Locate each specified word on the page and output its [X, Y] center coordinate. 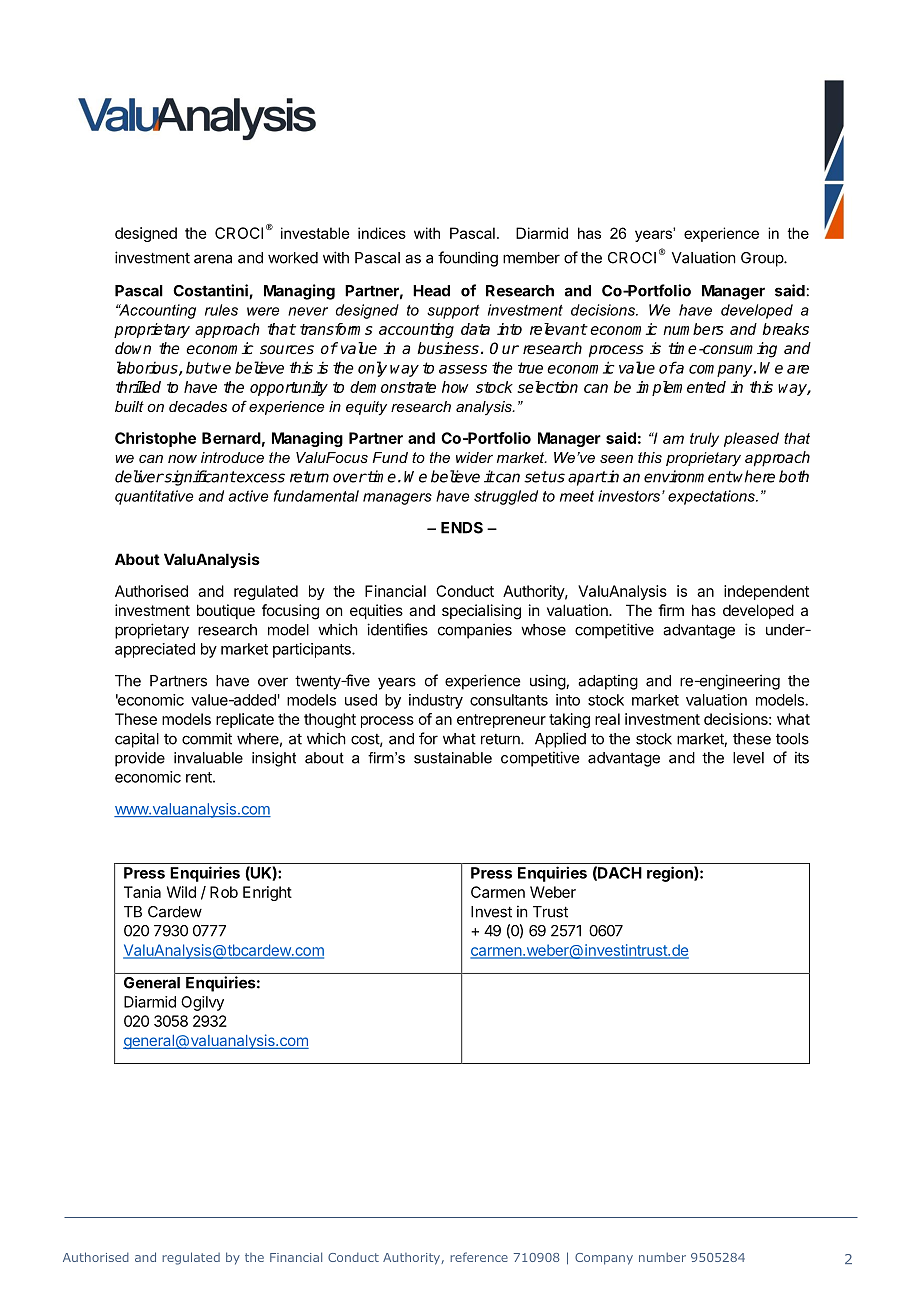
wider [474, 457]
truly [704, 439]
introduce [232, 457]
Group [763, 259]
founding [468, 259]
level [748, 758]
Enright [267, 893]
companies [475, 631]
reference [479, 1257]
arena [213, 259]
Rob [224, 892]
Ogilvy [202, 1003]
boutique [226, 611]
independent [766, 592]
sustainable [453, 758]
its [802, 757]
